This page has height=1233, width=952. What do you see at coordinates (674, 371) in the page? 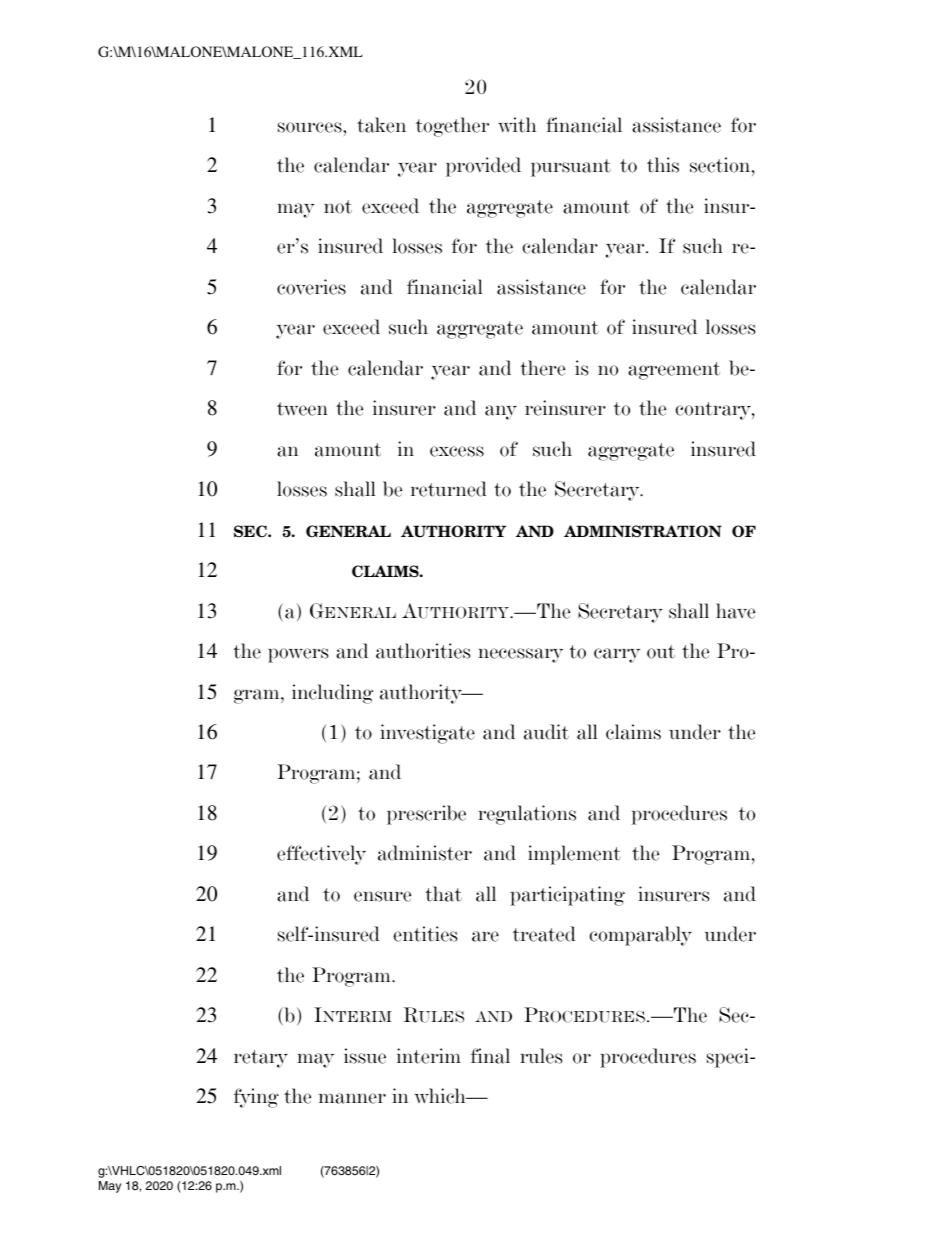
I see `agreement` at bounding box center [674, 371].
